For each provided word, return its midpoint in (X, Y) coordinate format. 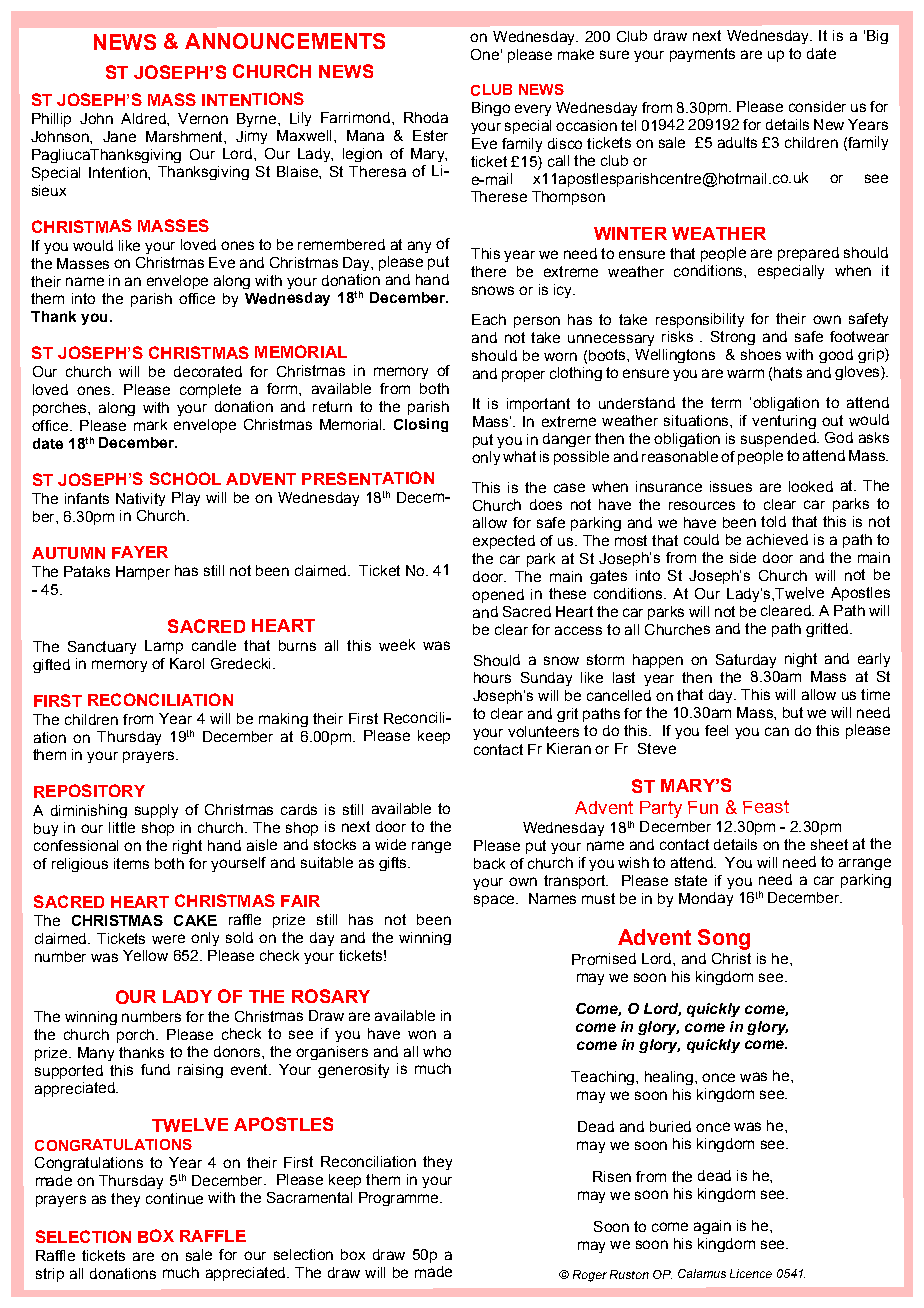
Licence (751, 1273)
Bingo (491, 109)
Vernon (203, 118)
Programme (400, 1199)
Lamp (164, 647)
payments (702, 55)
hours (492, 677)
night (801, 660)
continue (174, 1198)
